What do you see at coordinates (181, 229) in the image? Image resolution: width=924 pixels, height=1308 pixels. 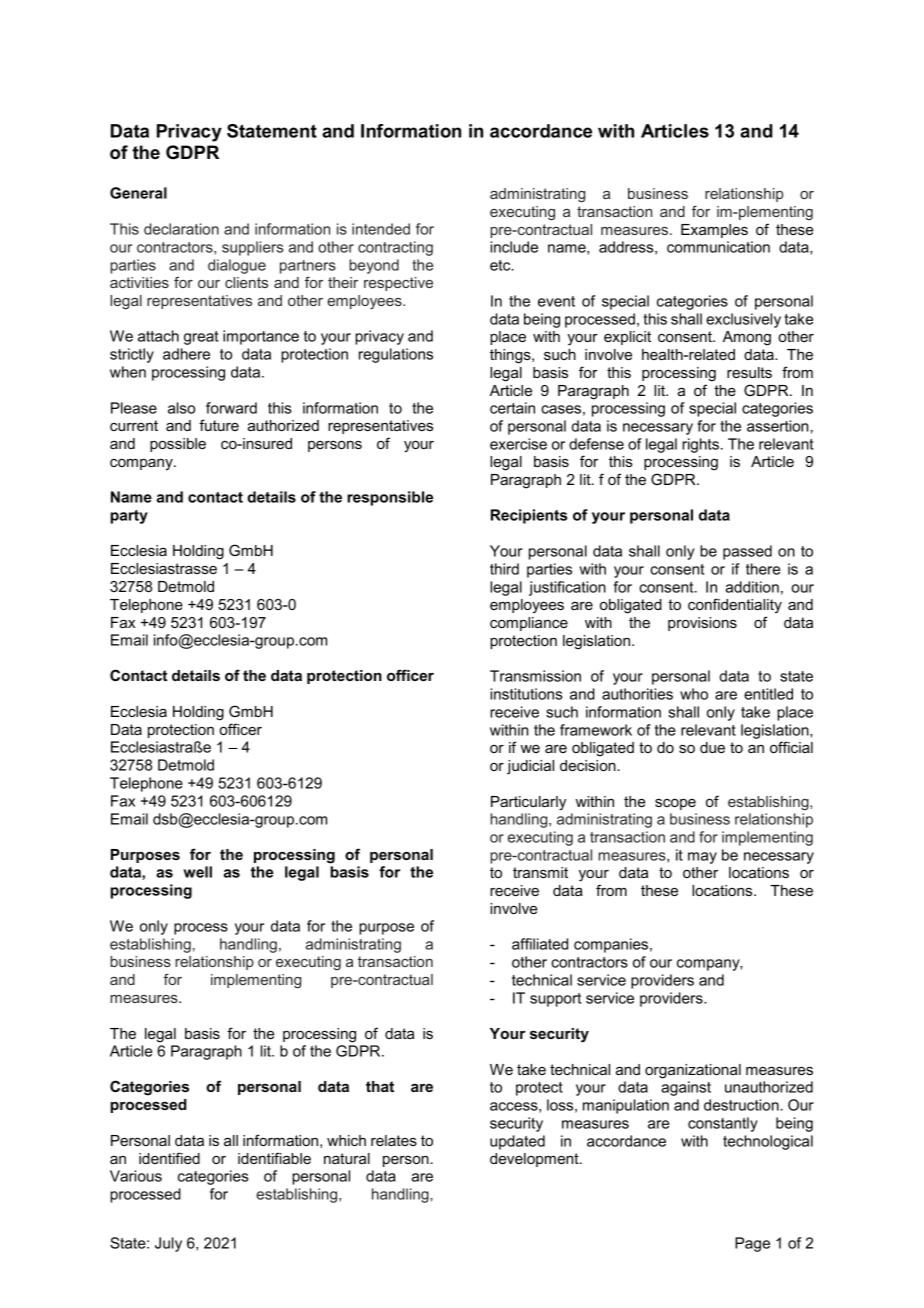 I see `declaration` at bounding box center [181, 229].
